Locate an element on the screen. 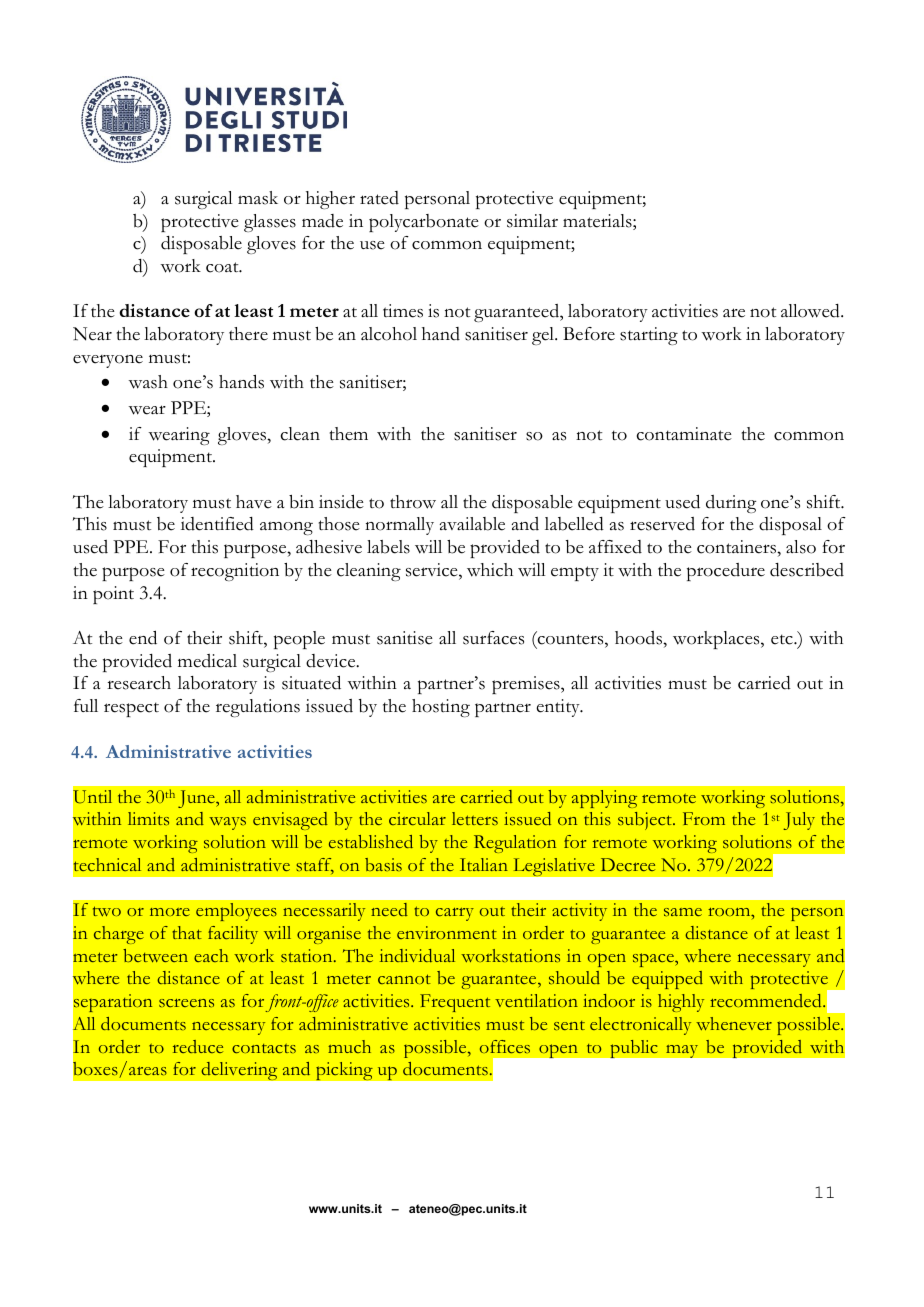 The image size is (924, 1307). mask is located at coordinates (258, 198).
